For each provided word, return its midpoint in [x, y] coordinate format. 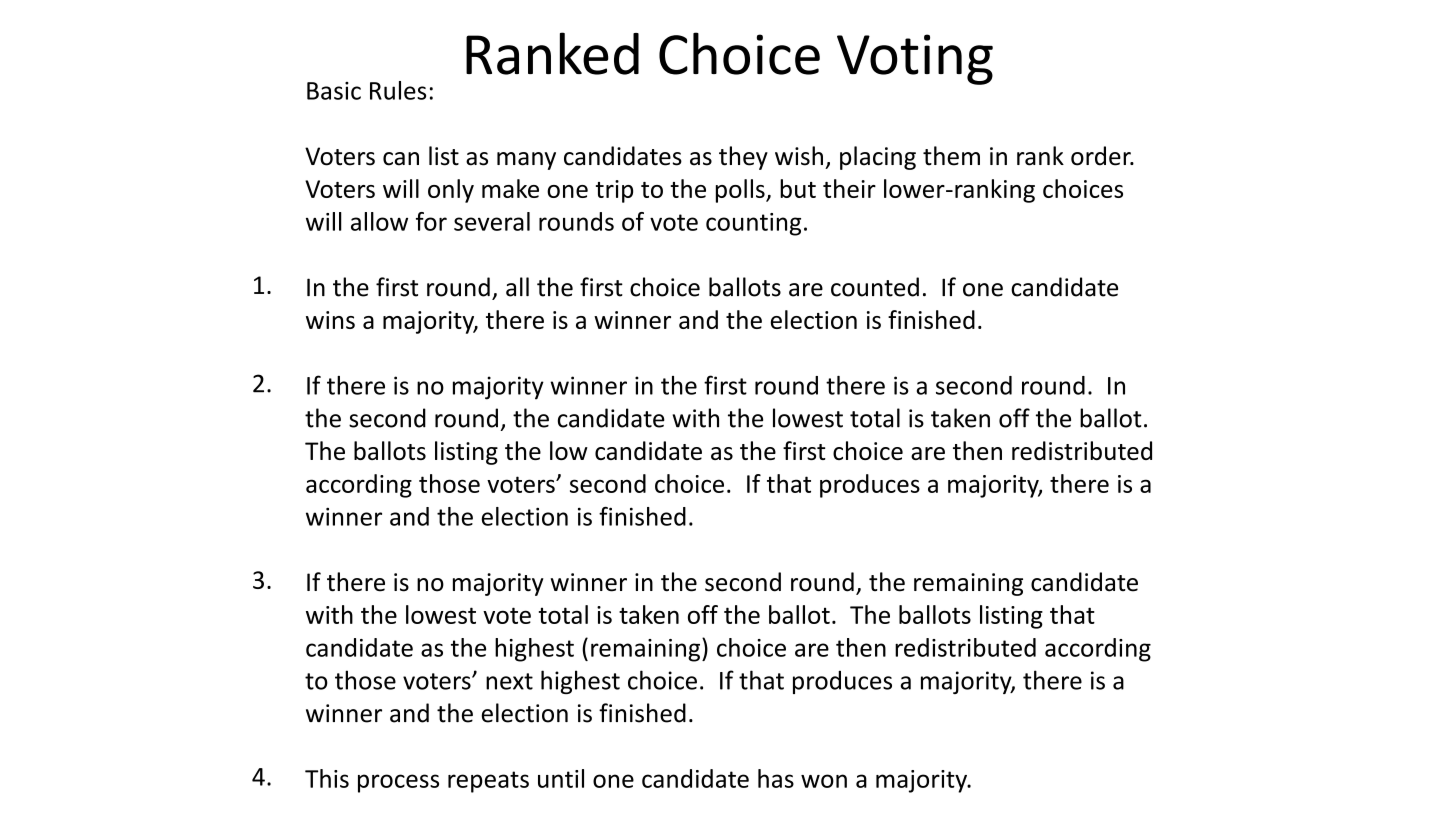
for [431, 221]
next [509, 681]
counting [753, 224]
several [492, 221]
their [849, 188]
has [776, 778]
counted [875, 287]
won [824, 781]
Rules [398, 90]
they [743, 158]
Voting [915, 59]
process [398, 783]
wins [330, 320]
